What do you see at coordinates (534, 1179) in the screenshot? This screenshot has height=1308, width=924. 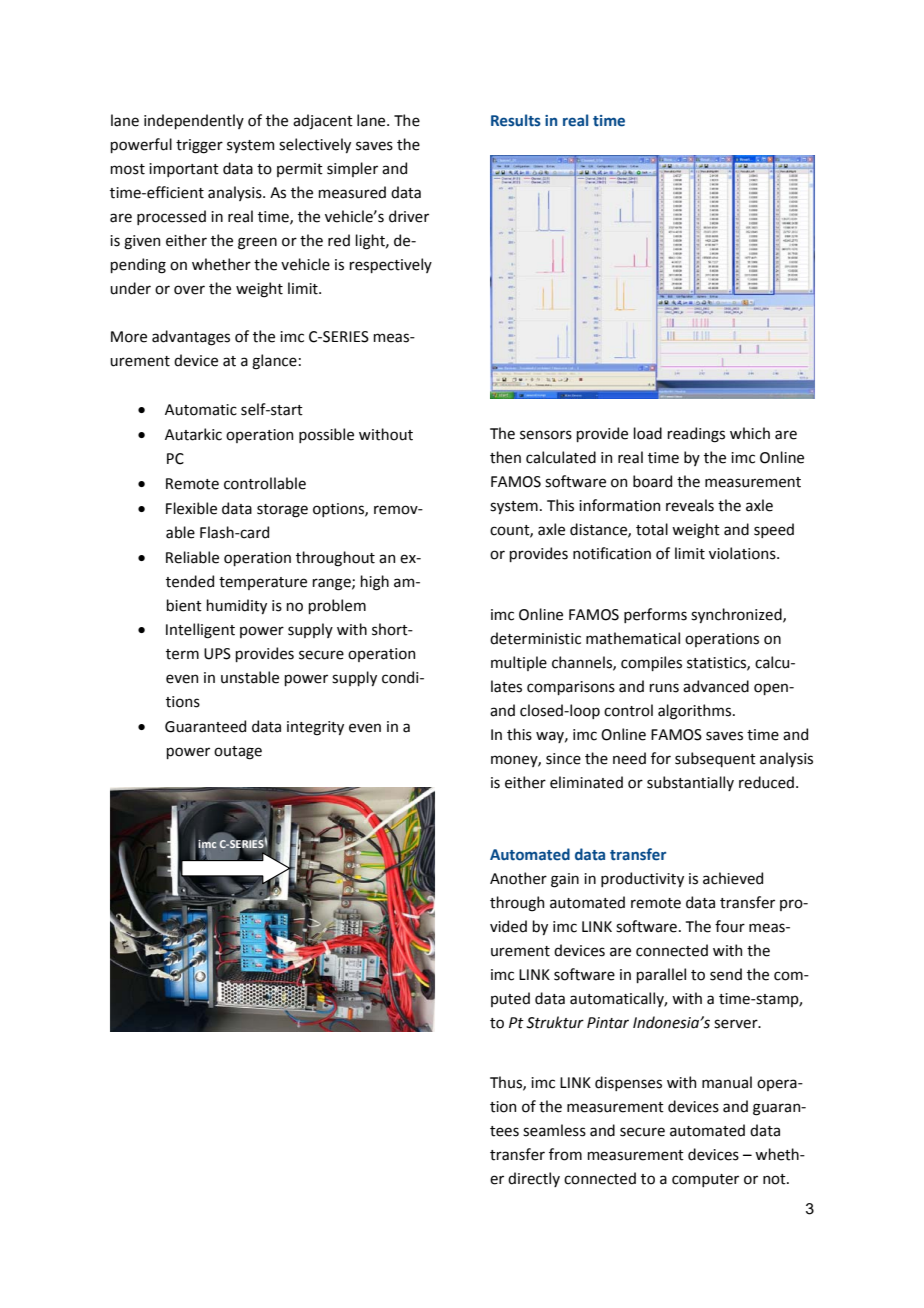 I see `directly` at bounding box center [534, 1179].
